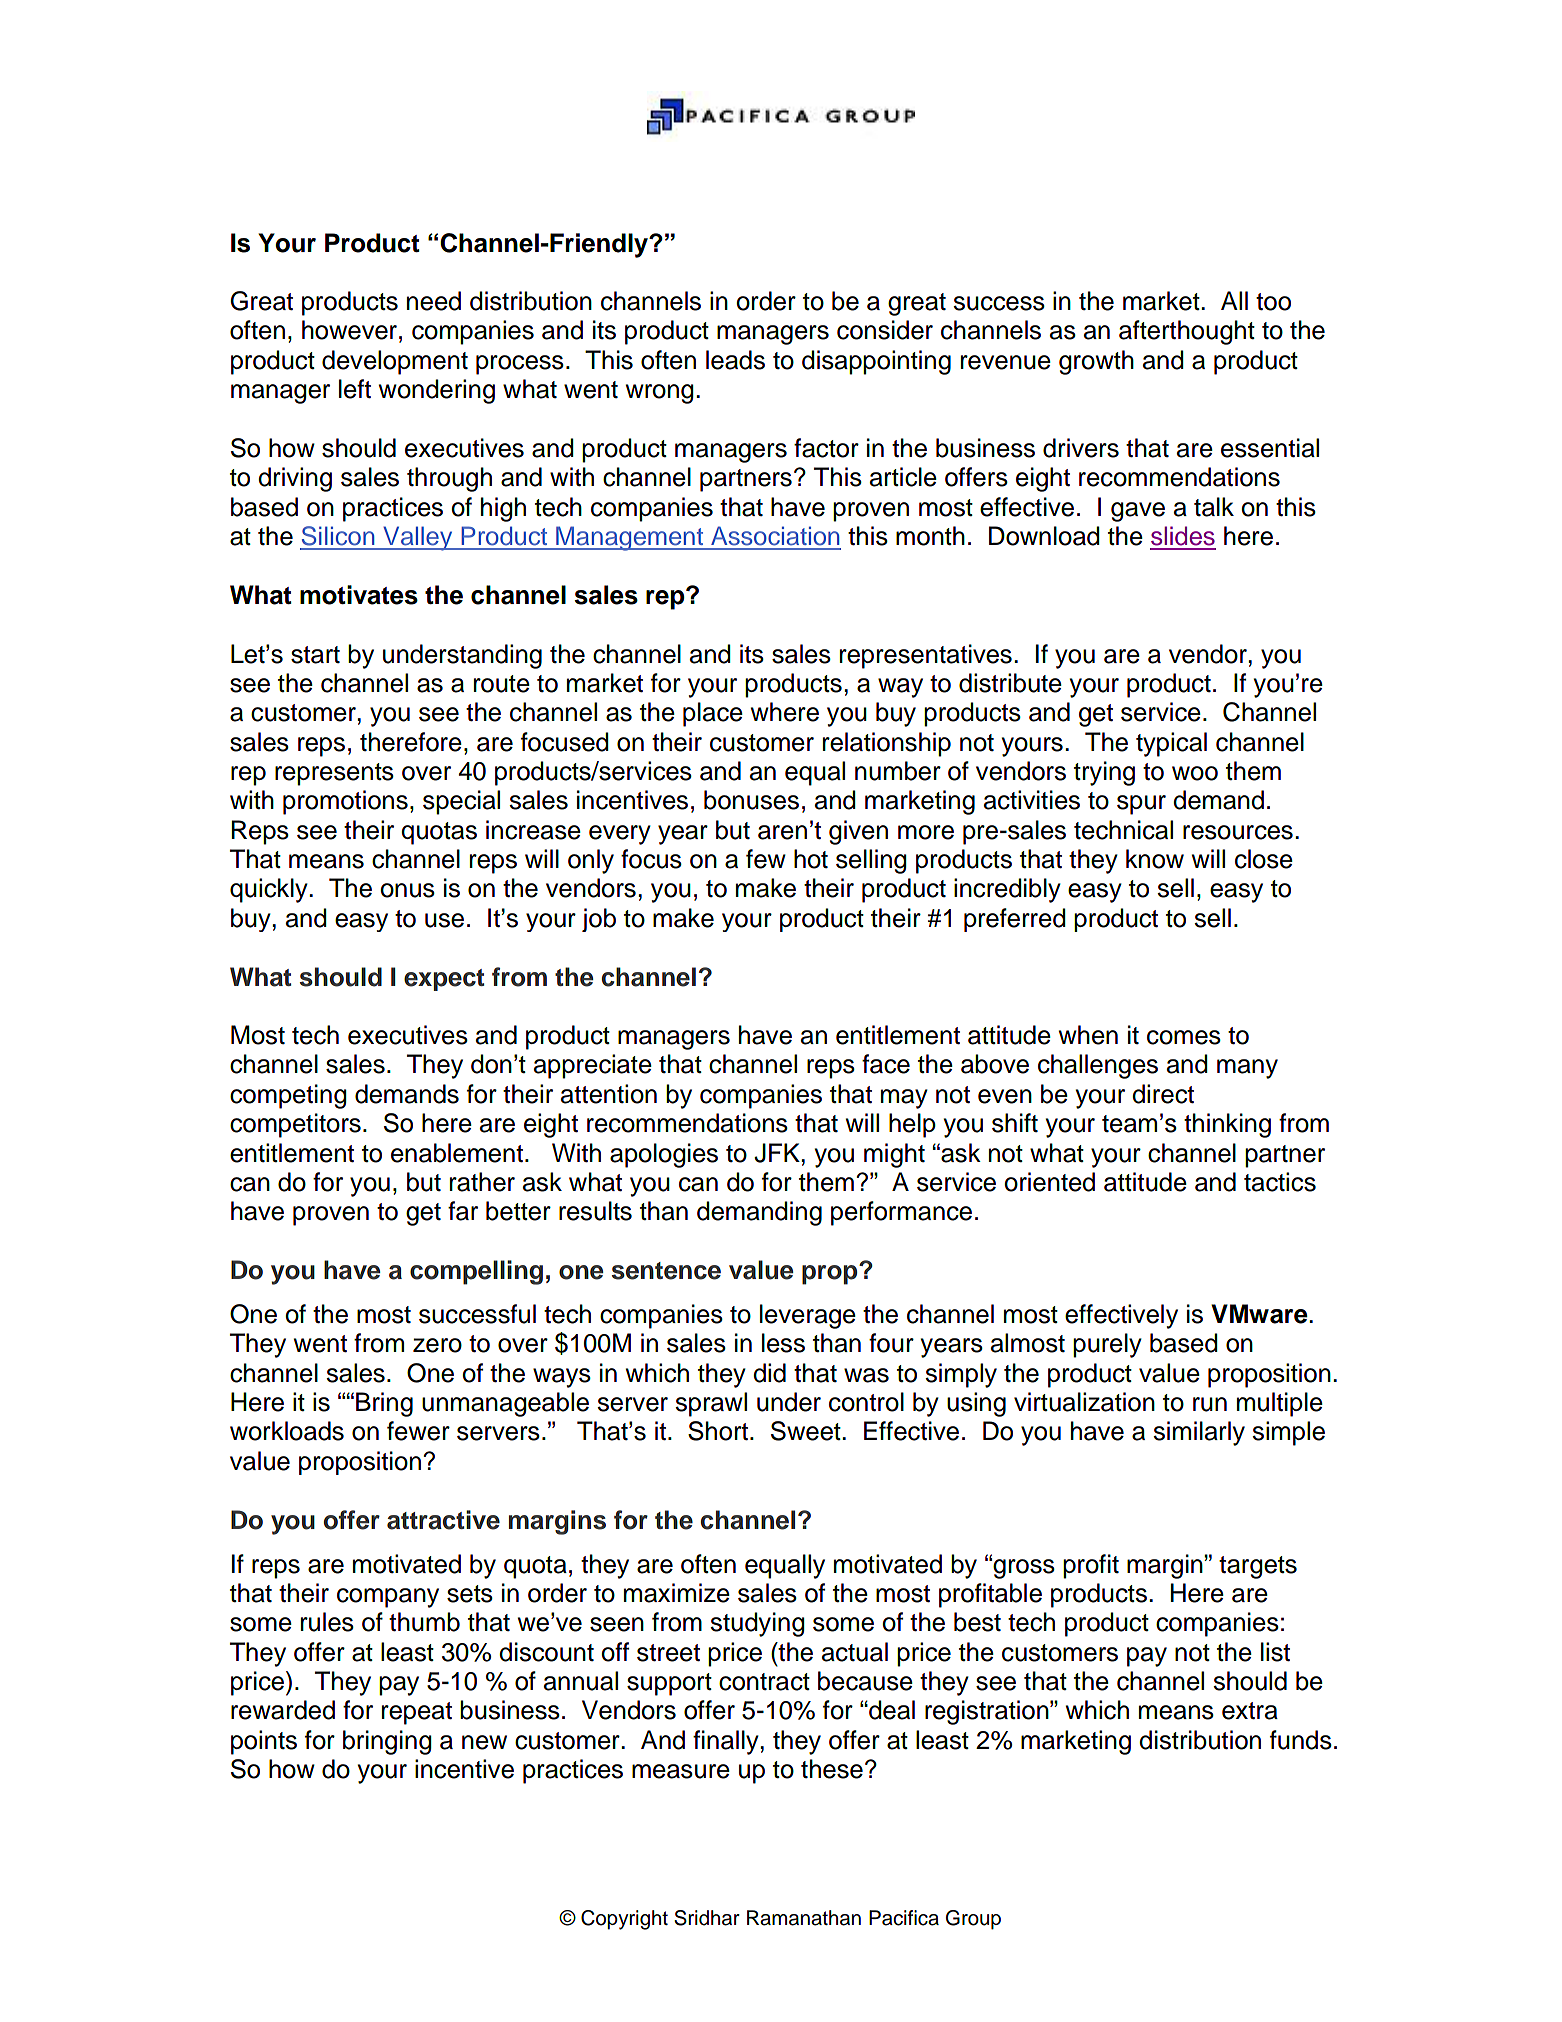  Describe the element at coordinates (1155, 859) in the screenshot. I see `know` at that location.
